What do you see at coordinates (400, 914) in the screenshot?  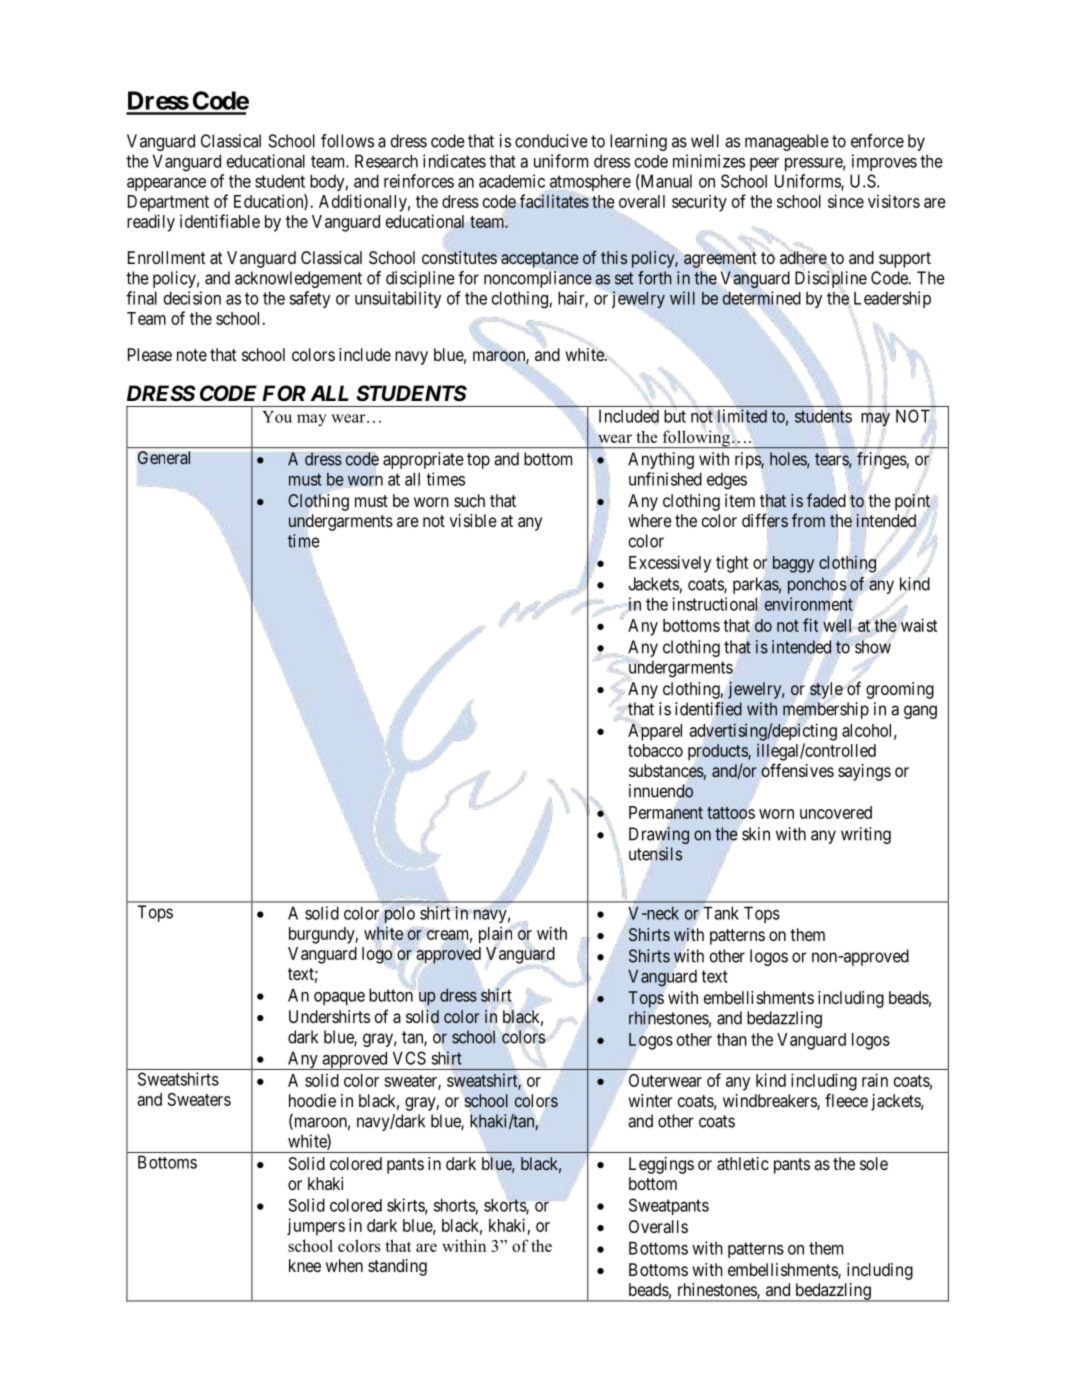 I see `polo` at bounding box center [400, 914].
